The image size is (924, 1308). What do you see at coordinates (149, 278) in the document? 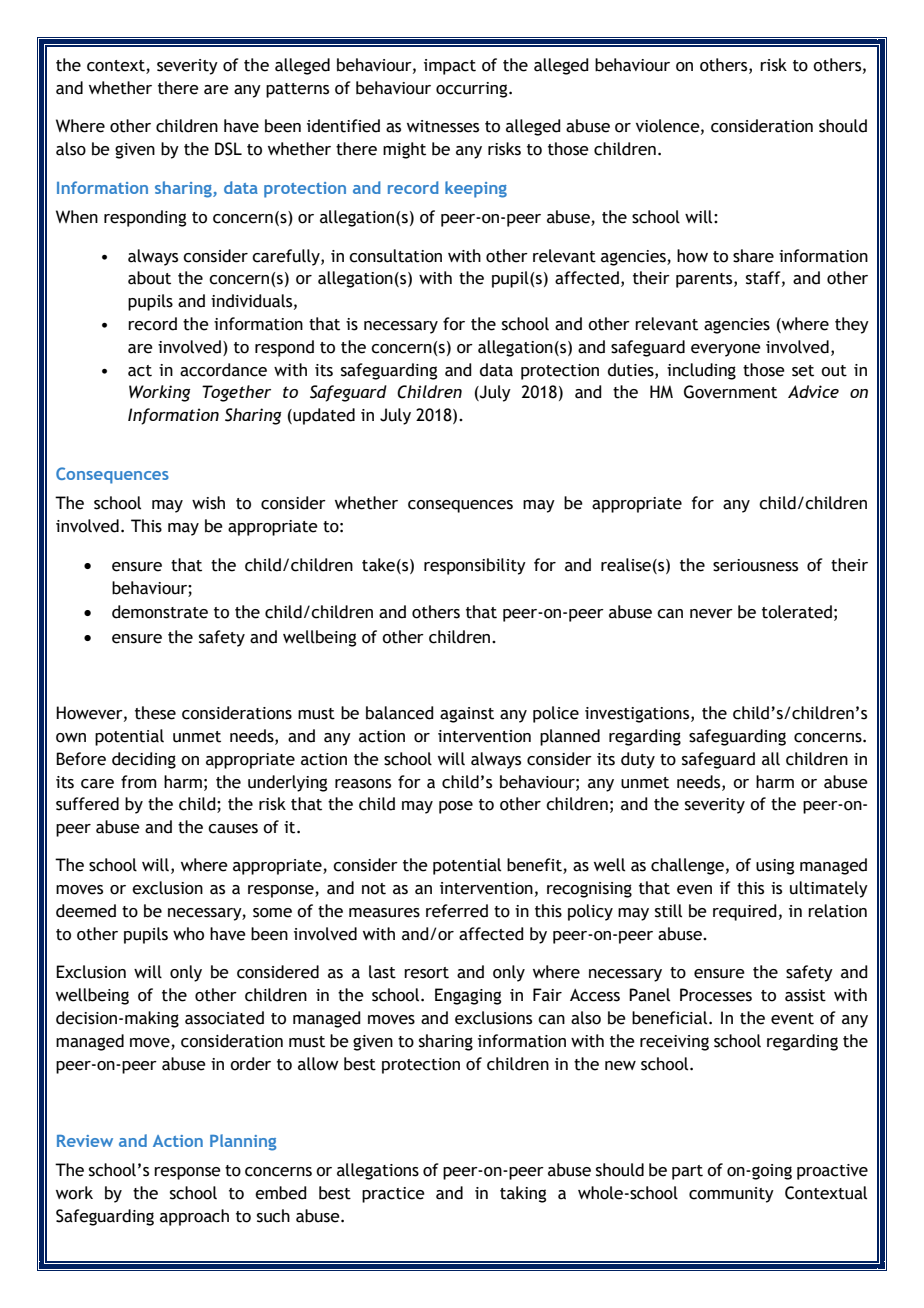
I see `about` at bounding box center [149, 278].
